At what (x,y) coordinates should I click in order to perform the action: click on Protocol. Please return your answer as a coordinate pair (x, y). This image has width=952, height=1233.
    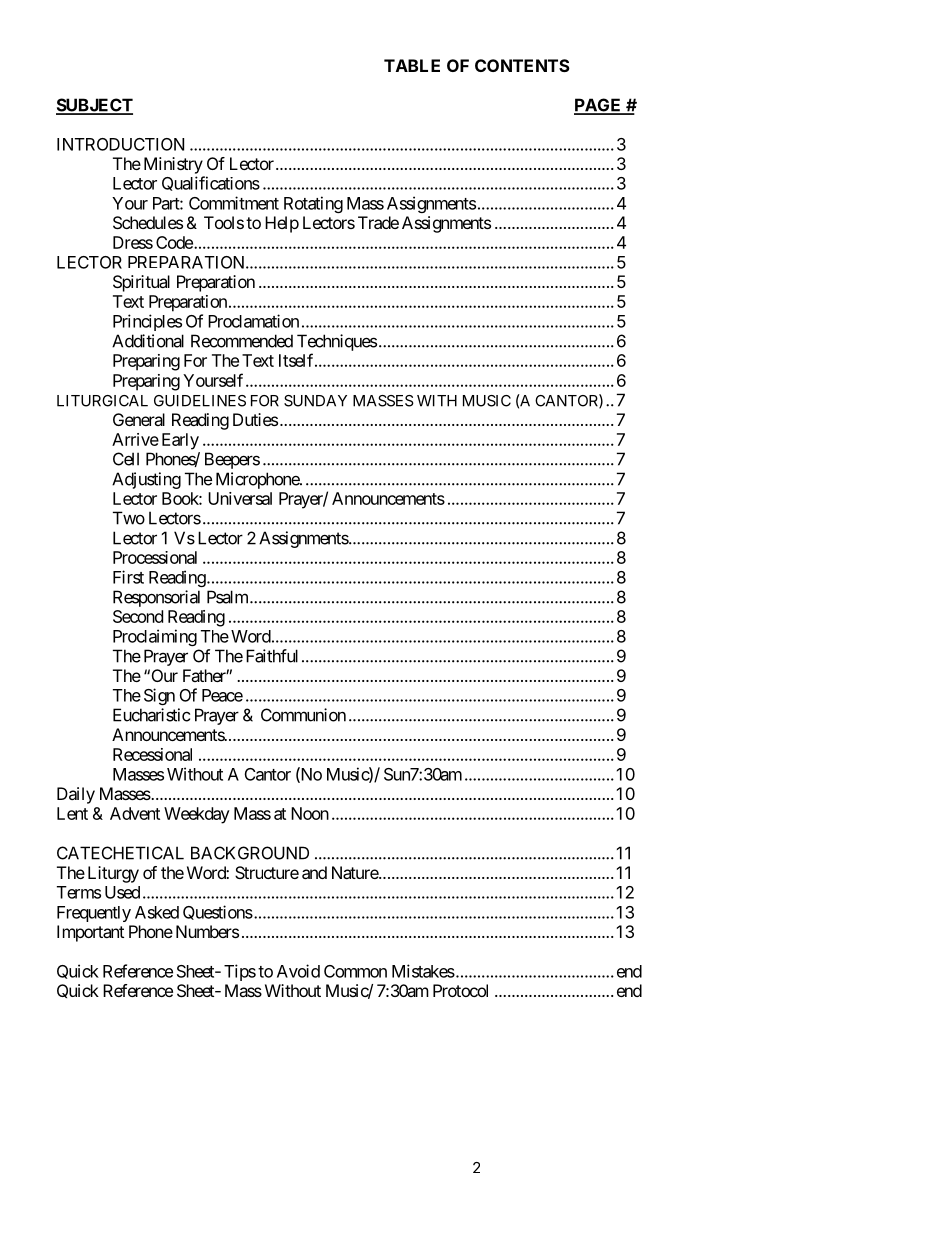
    Looking at the image, I should click on (460, 990).
